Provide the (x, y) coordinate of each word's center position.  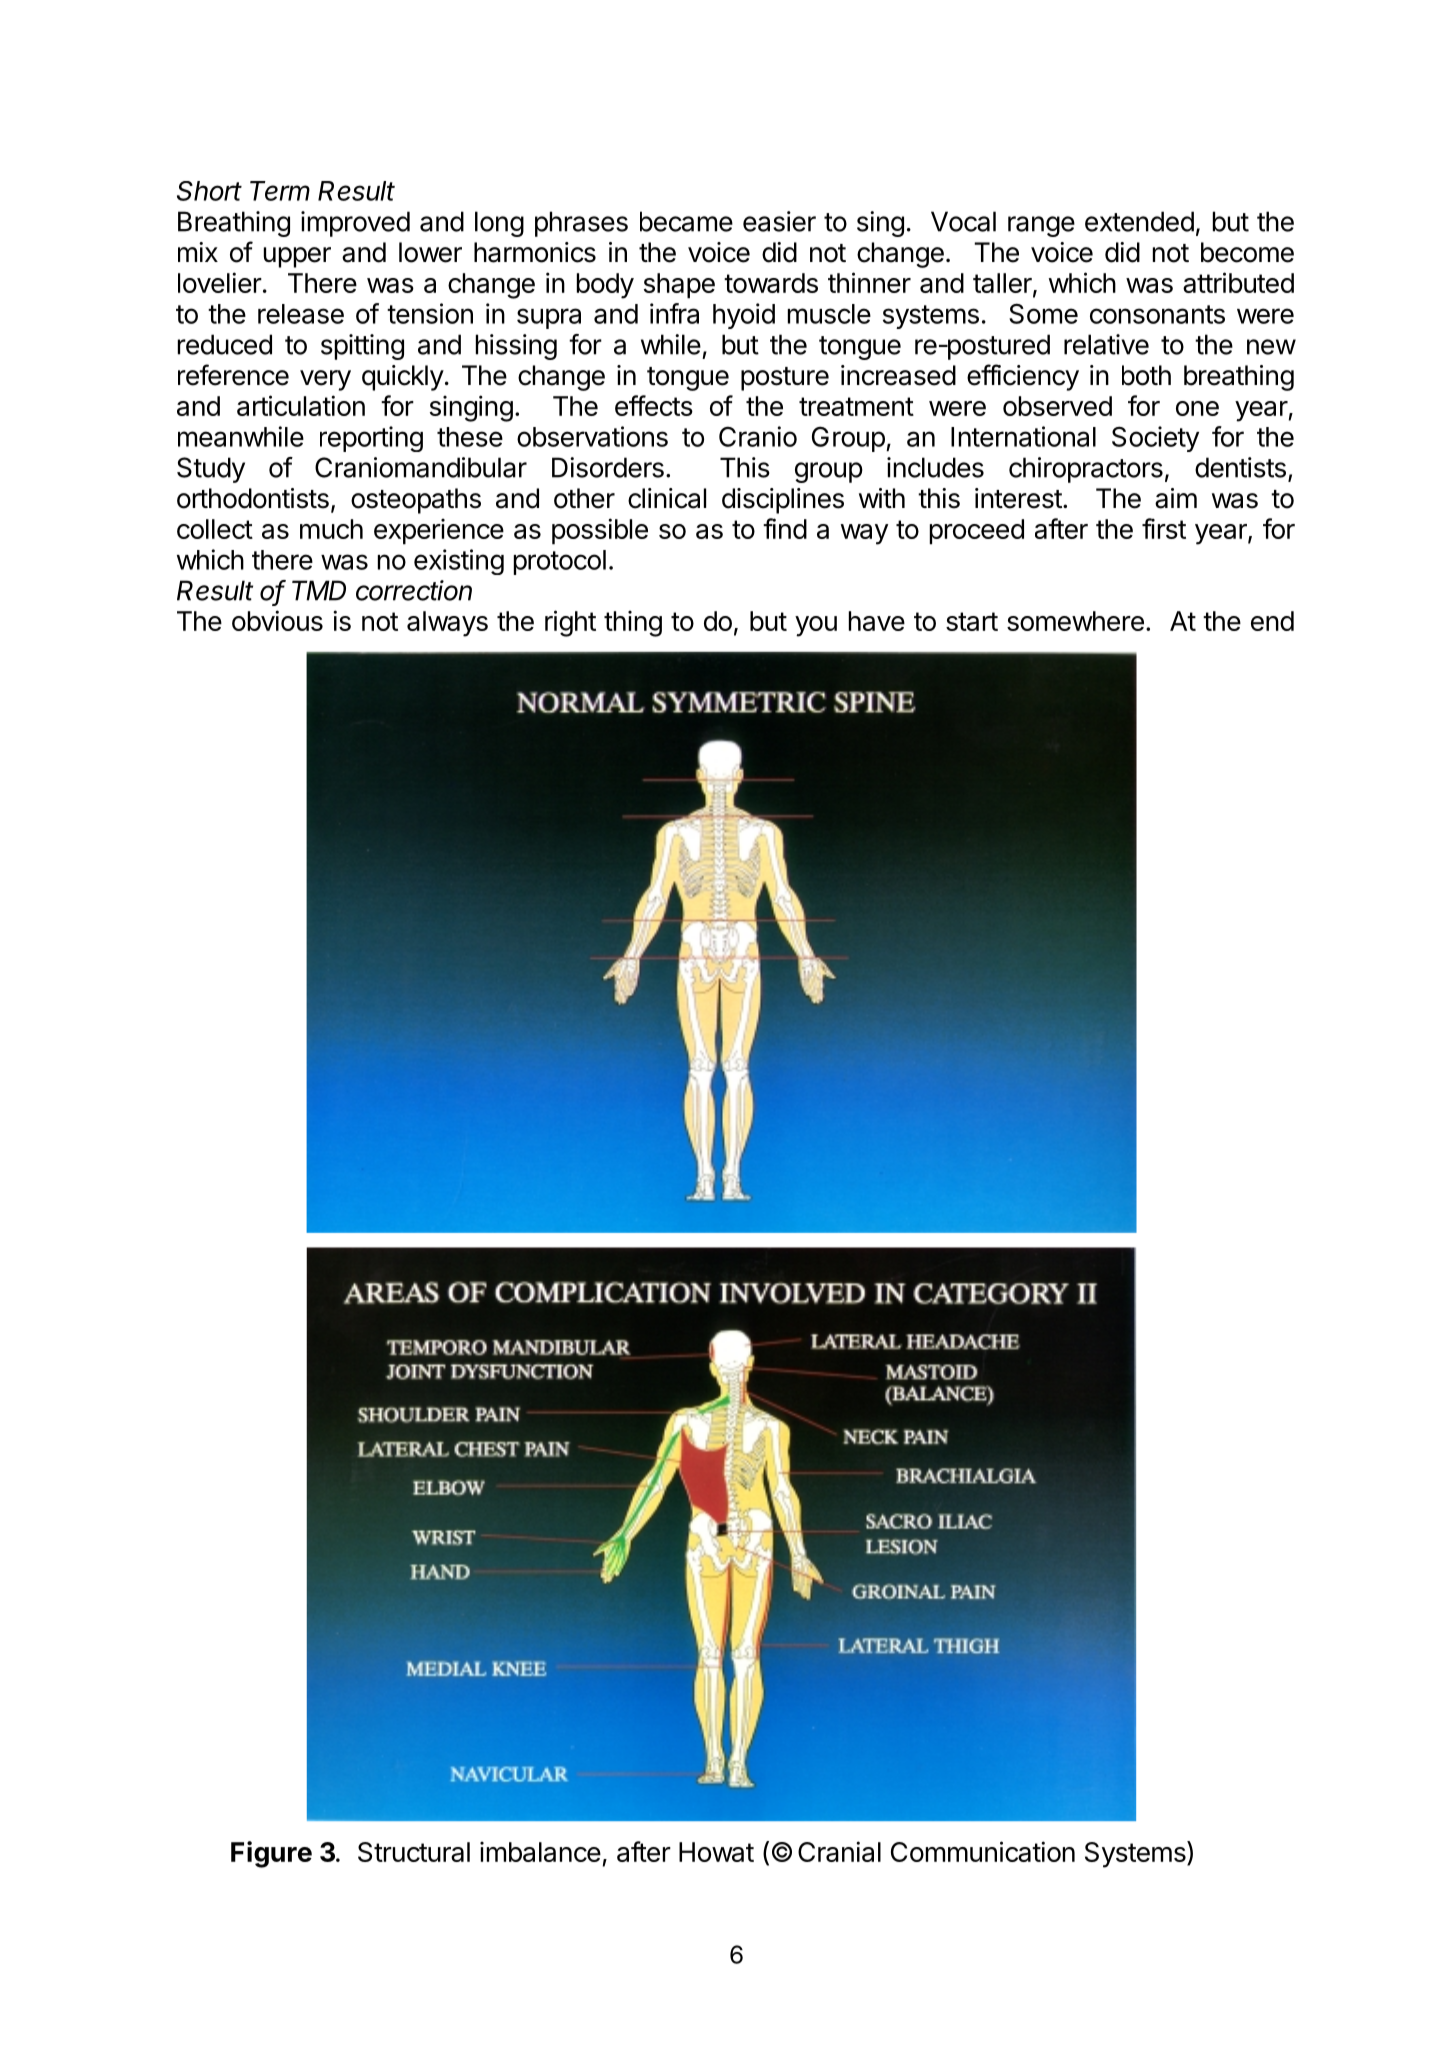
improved (355, 224)
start (972, 621)
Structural (414, 1852)
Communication (983, 1851)
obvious (277, 620)
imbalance (540, 1851)
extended (1139, 221)
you (816, 626)
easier (779, 221)
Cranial (839, 1851)
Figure (271, 1854)
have (877, 621)
